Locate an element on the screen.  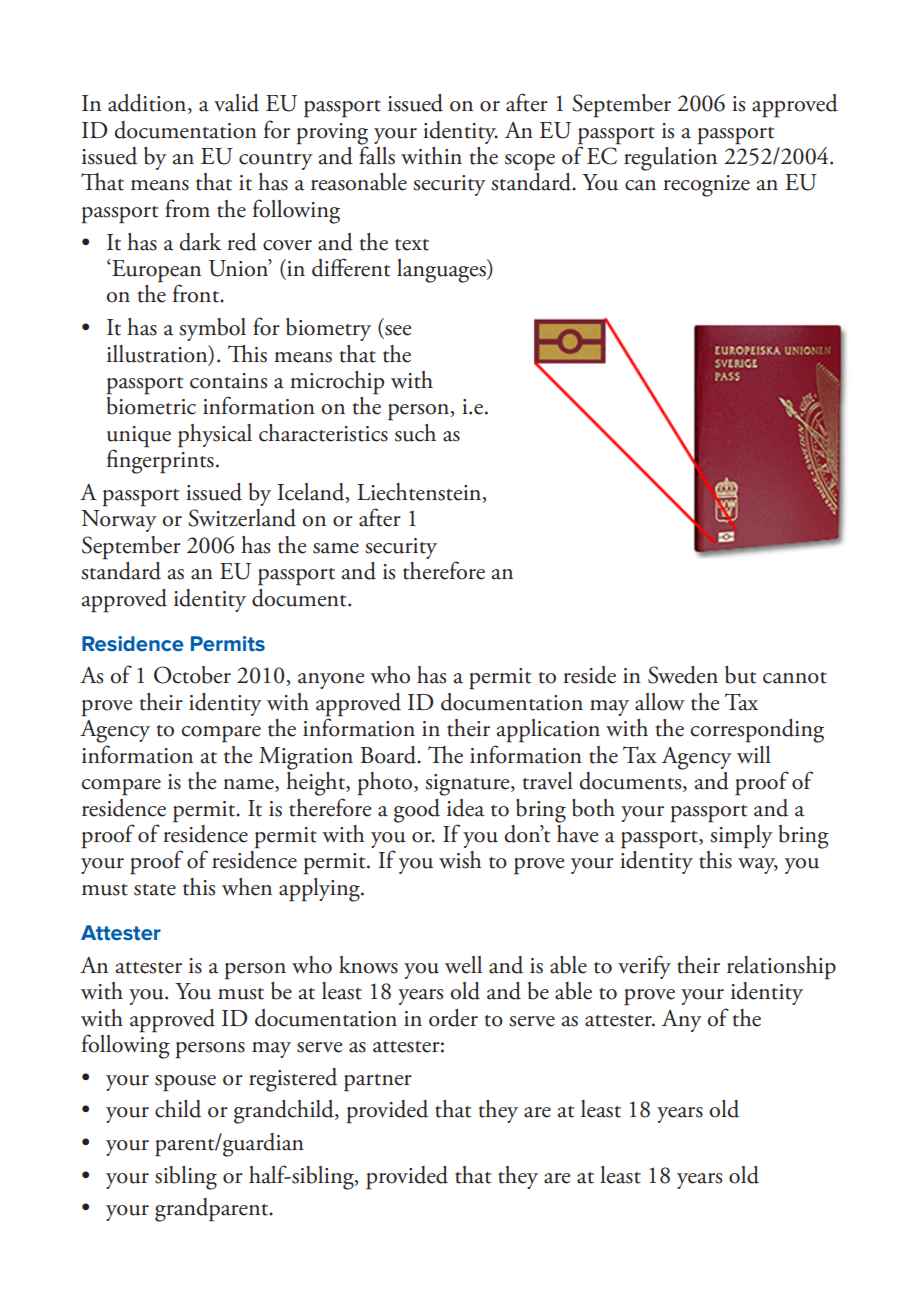
will is located at coordinates (754, 754).
